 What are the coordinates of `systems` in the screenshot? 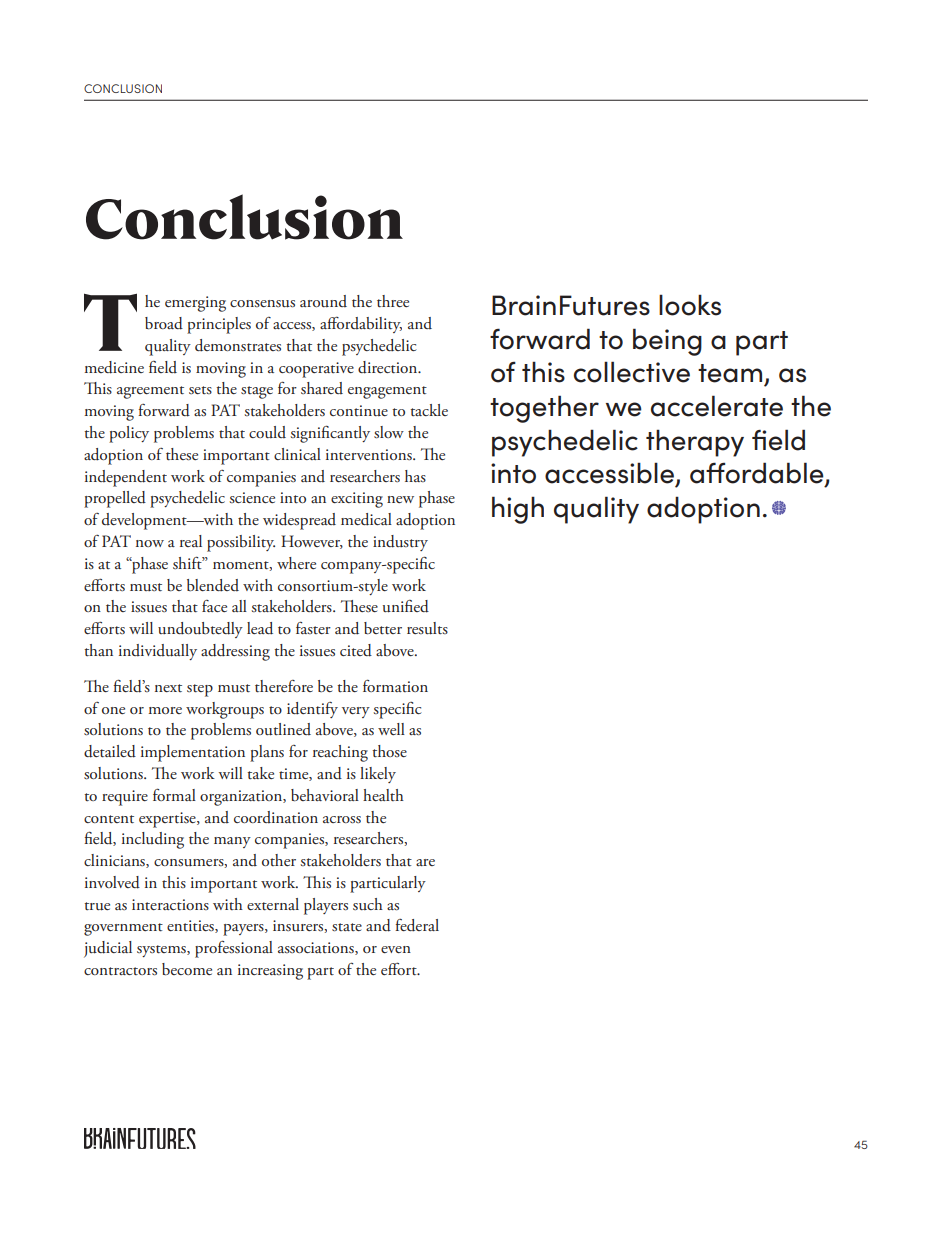 It's located at (162, 951).
